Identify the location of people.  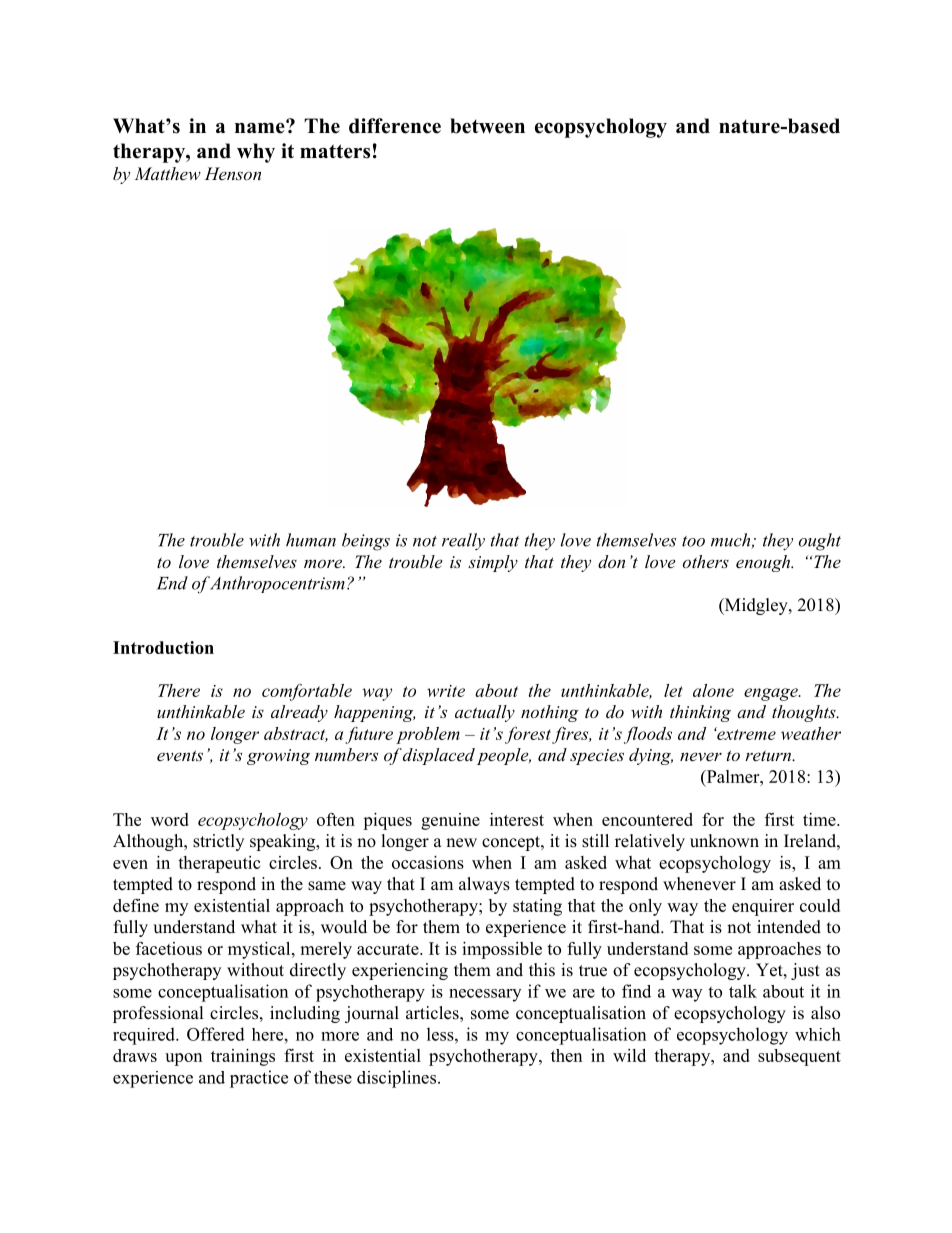
(504, 756).
